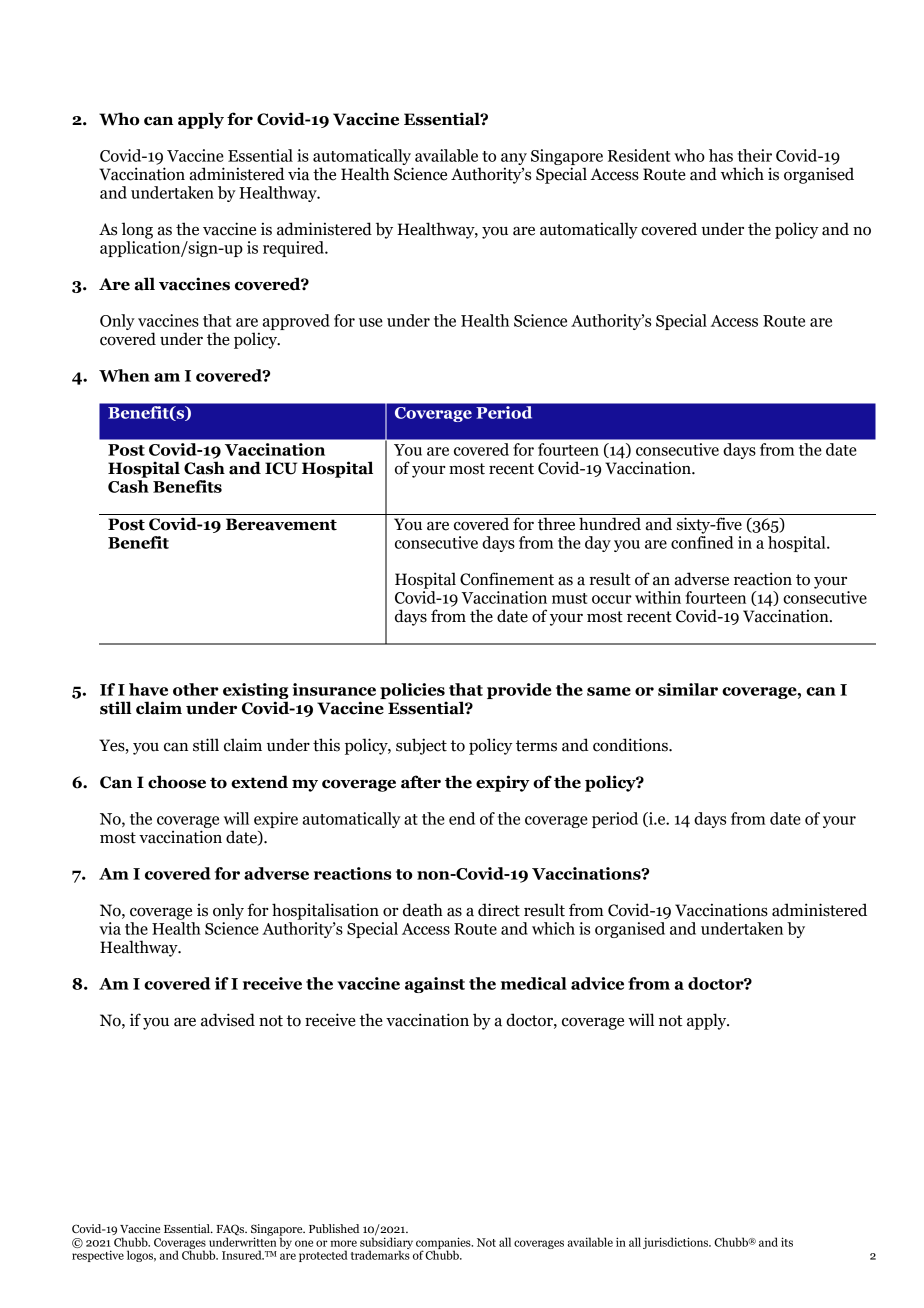 This screenshot has height=1308, width=924. Describe the element at coordinates (98, 1256) in the screenshot. I see `respective` at that location.
